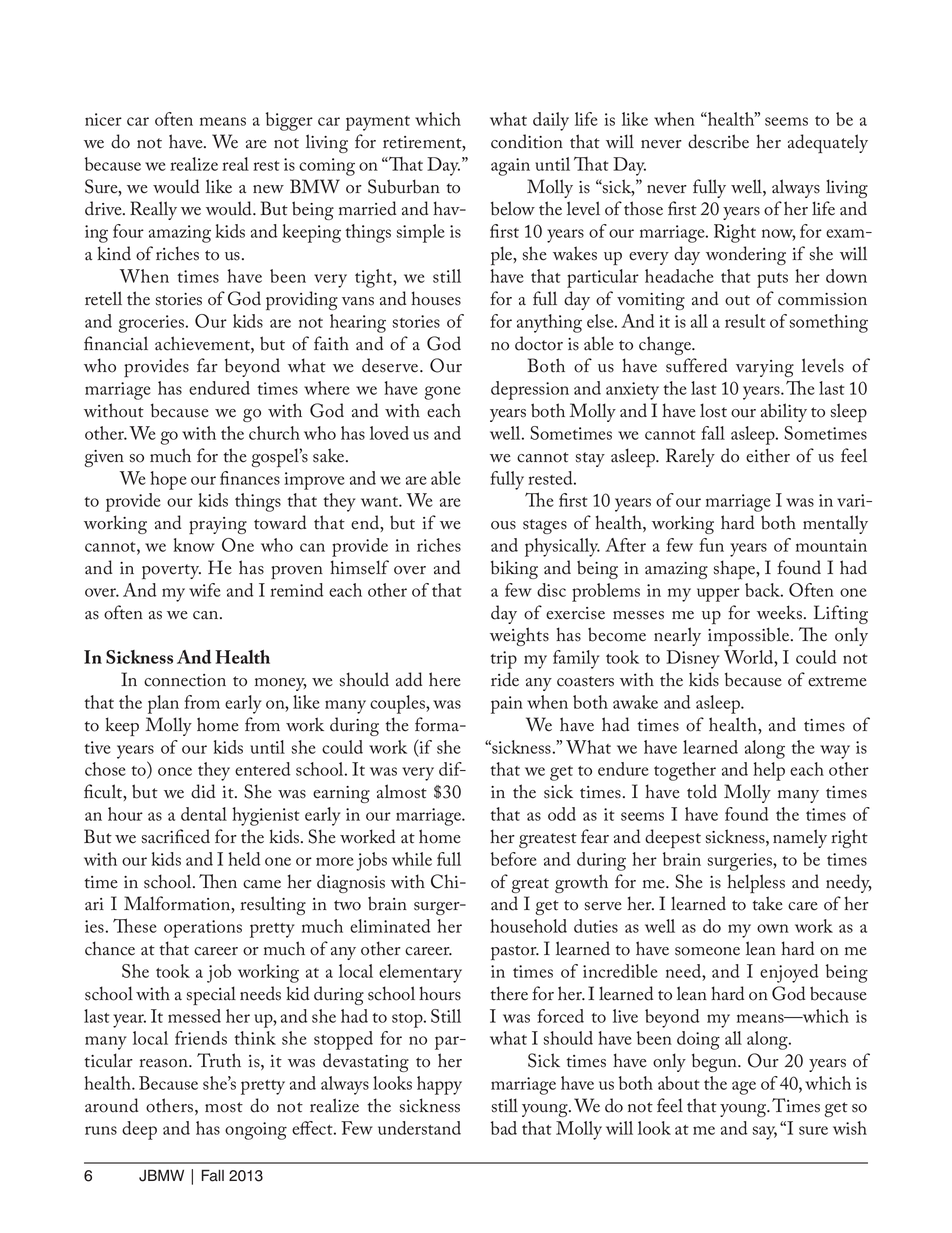 This screenshot has height=1233, width=952. I want to click on did, so click(203, 791).
